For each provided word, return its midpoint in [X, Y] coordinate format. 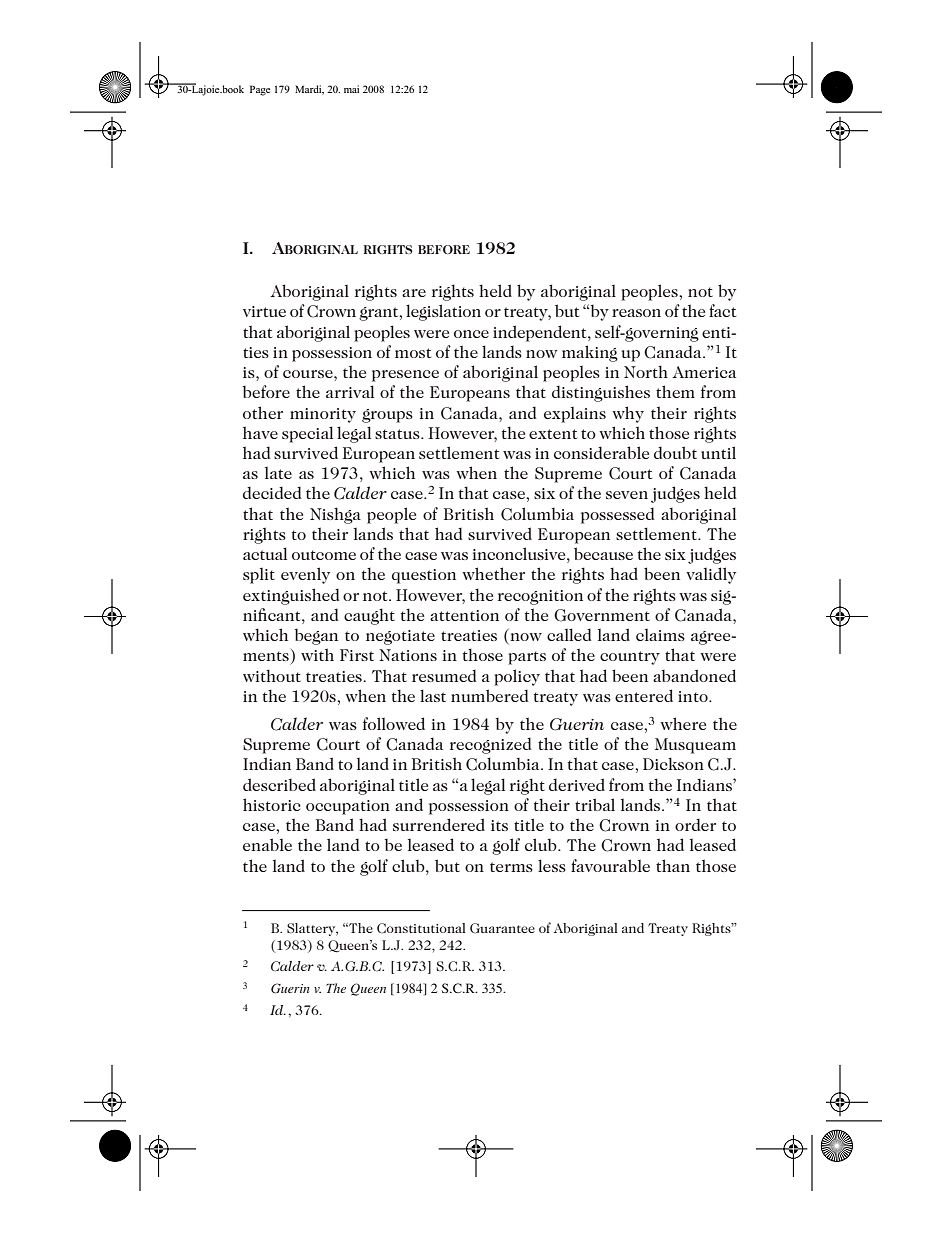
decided [272, 492]
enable [267, 844]
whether [493, 573]
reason [636, 313]
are [414, 293]
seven [627, 495]
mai [351, 89]
